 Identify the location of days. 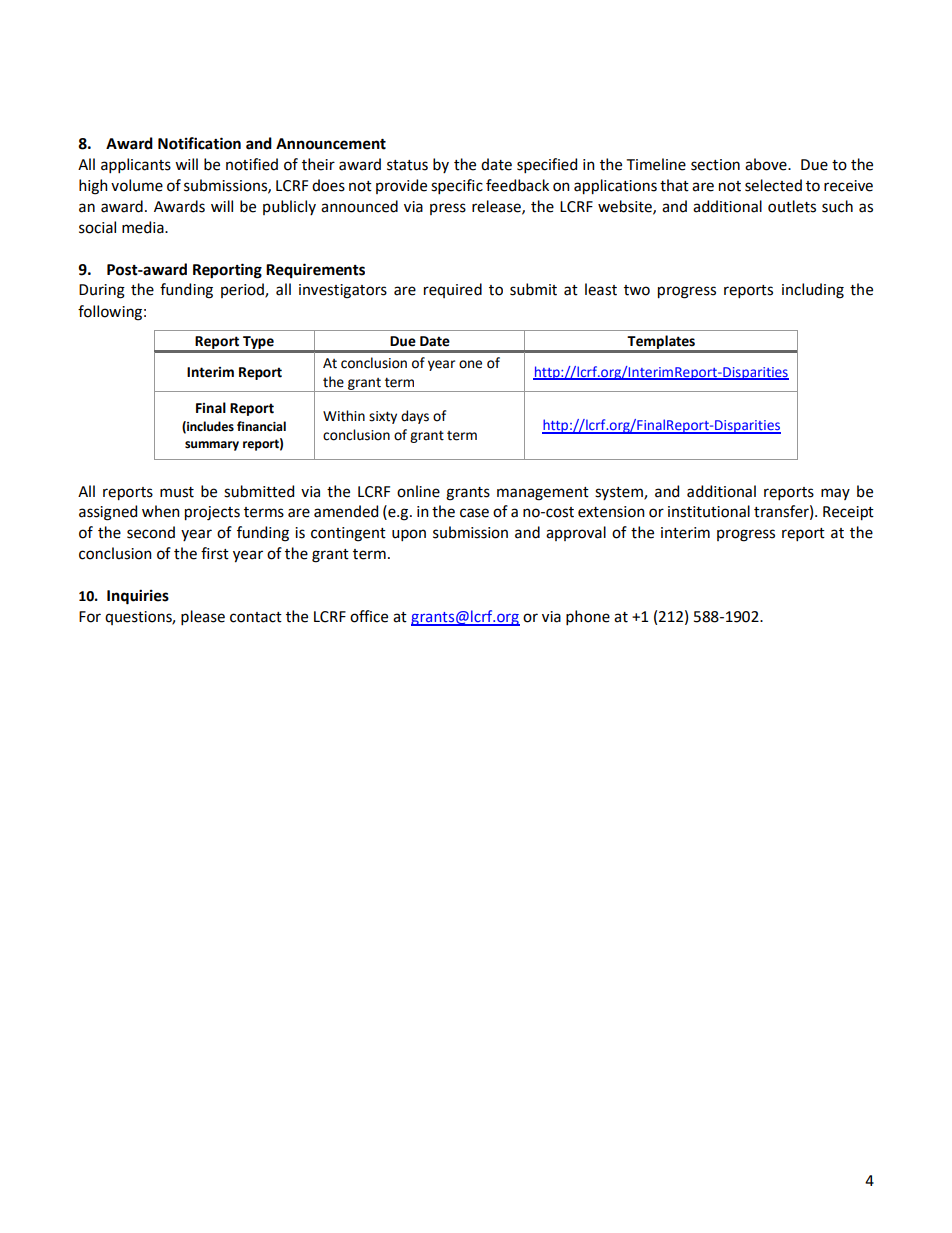
(415, 417).
